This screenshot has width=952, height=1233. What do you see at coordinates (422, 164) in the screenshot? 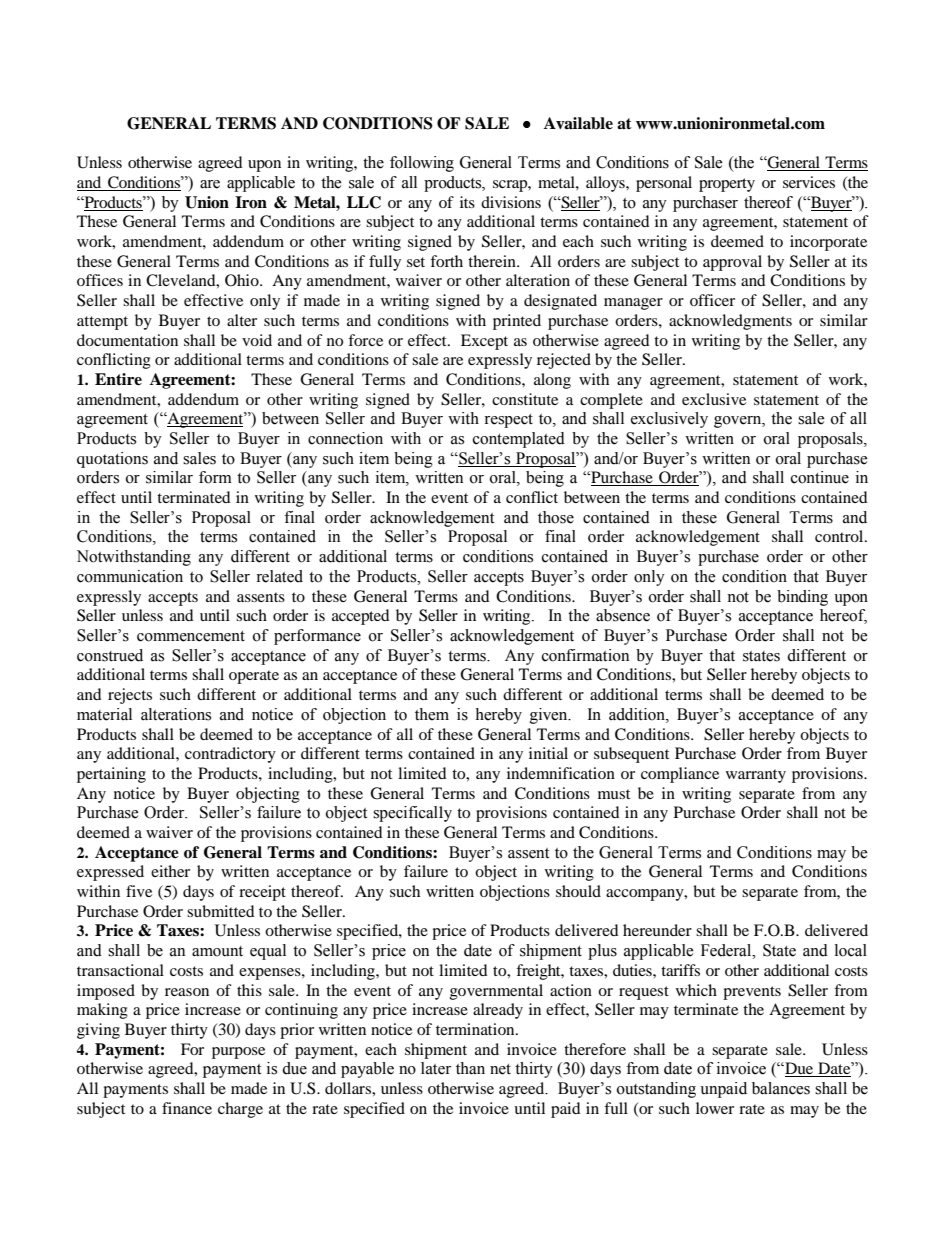
I see `following` at bounding box center [422, 164].
